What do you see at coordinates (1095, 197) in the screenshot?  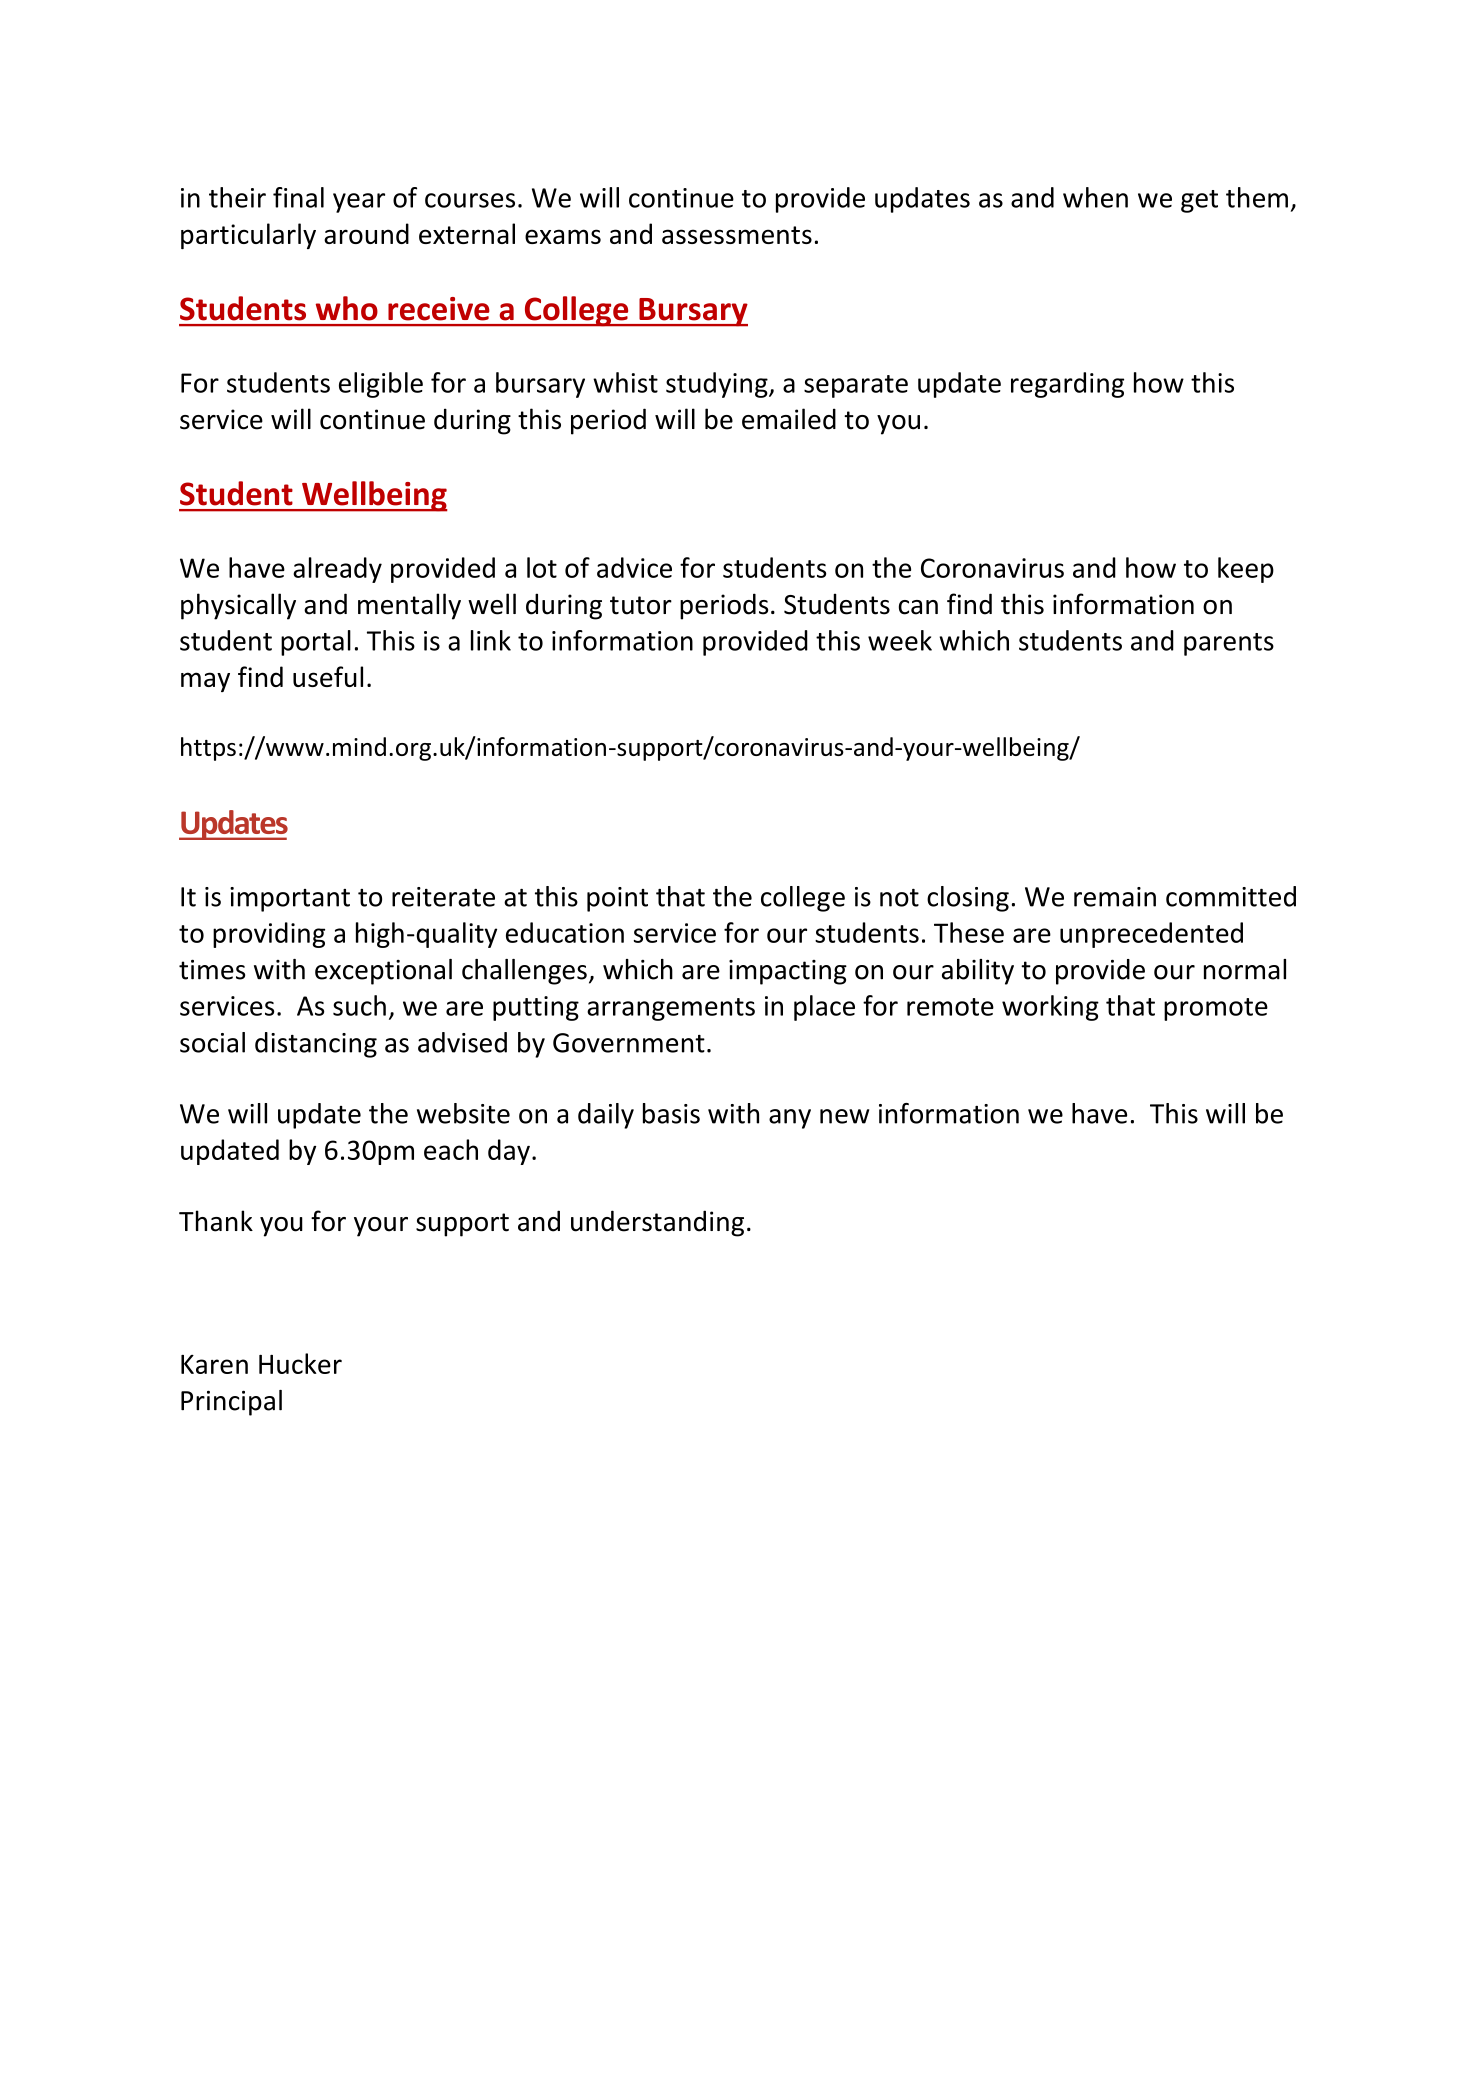 I see `when` at bounding box center [1095, 197].
